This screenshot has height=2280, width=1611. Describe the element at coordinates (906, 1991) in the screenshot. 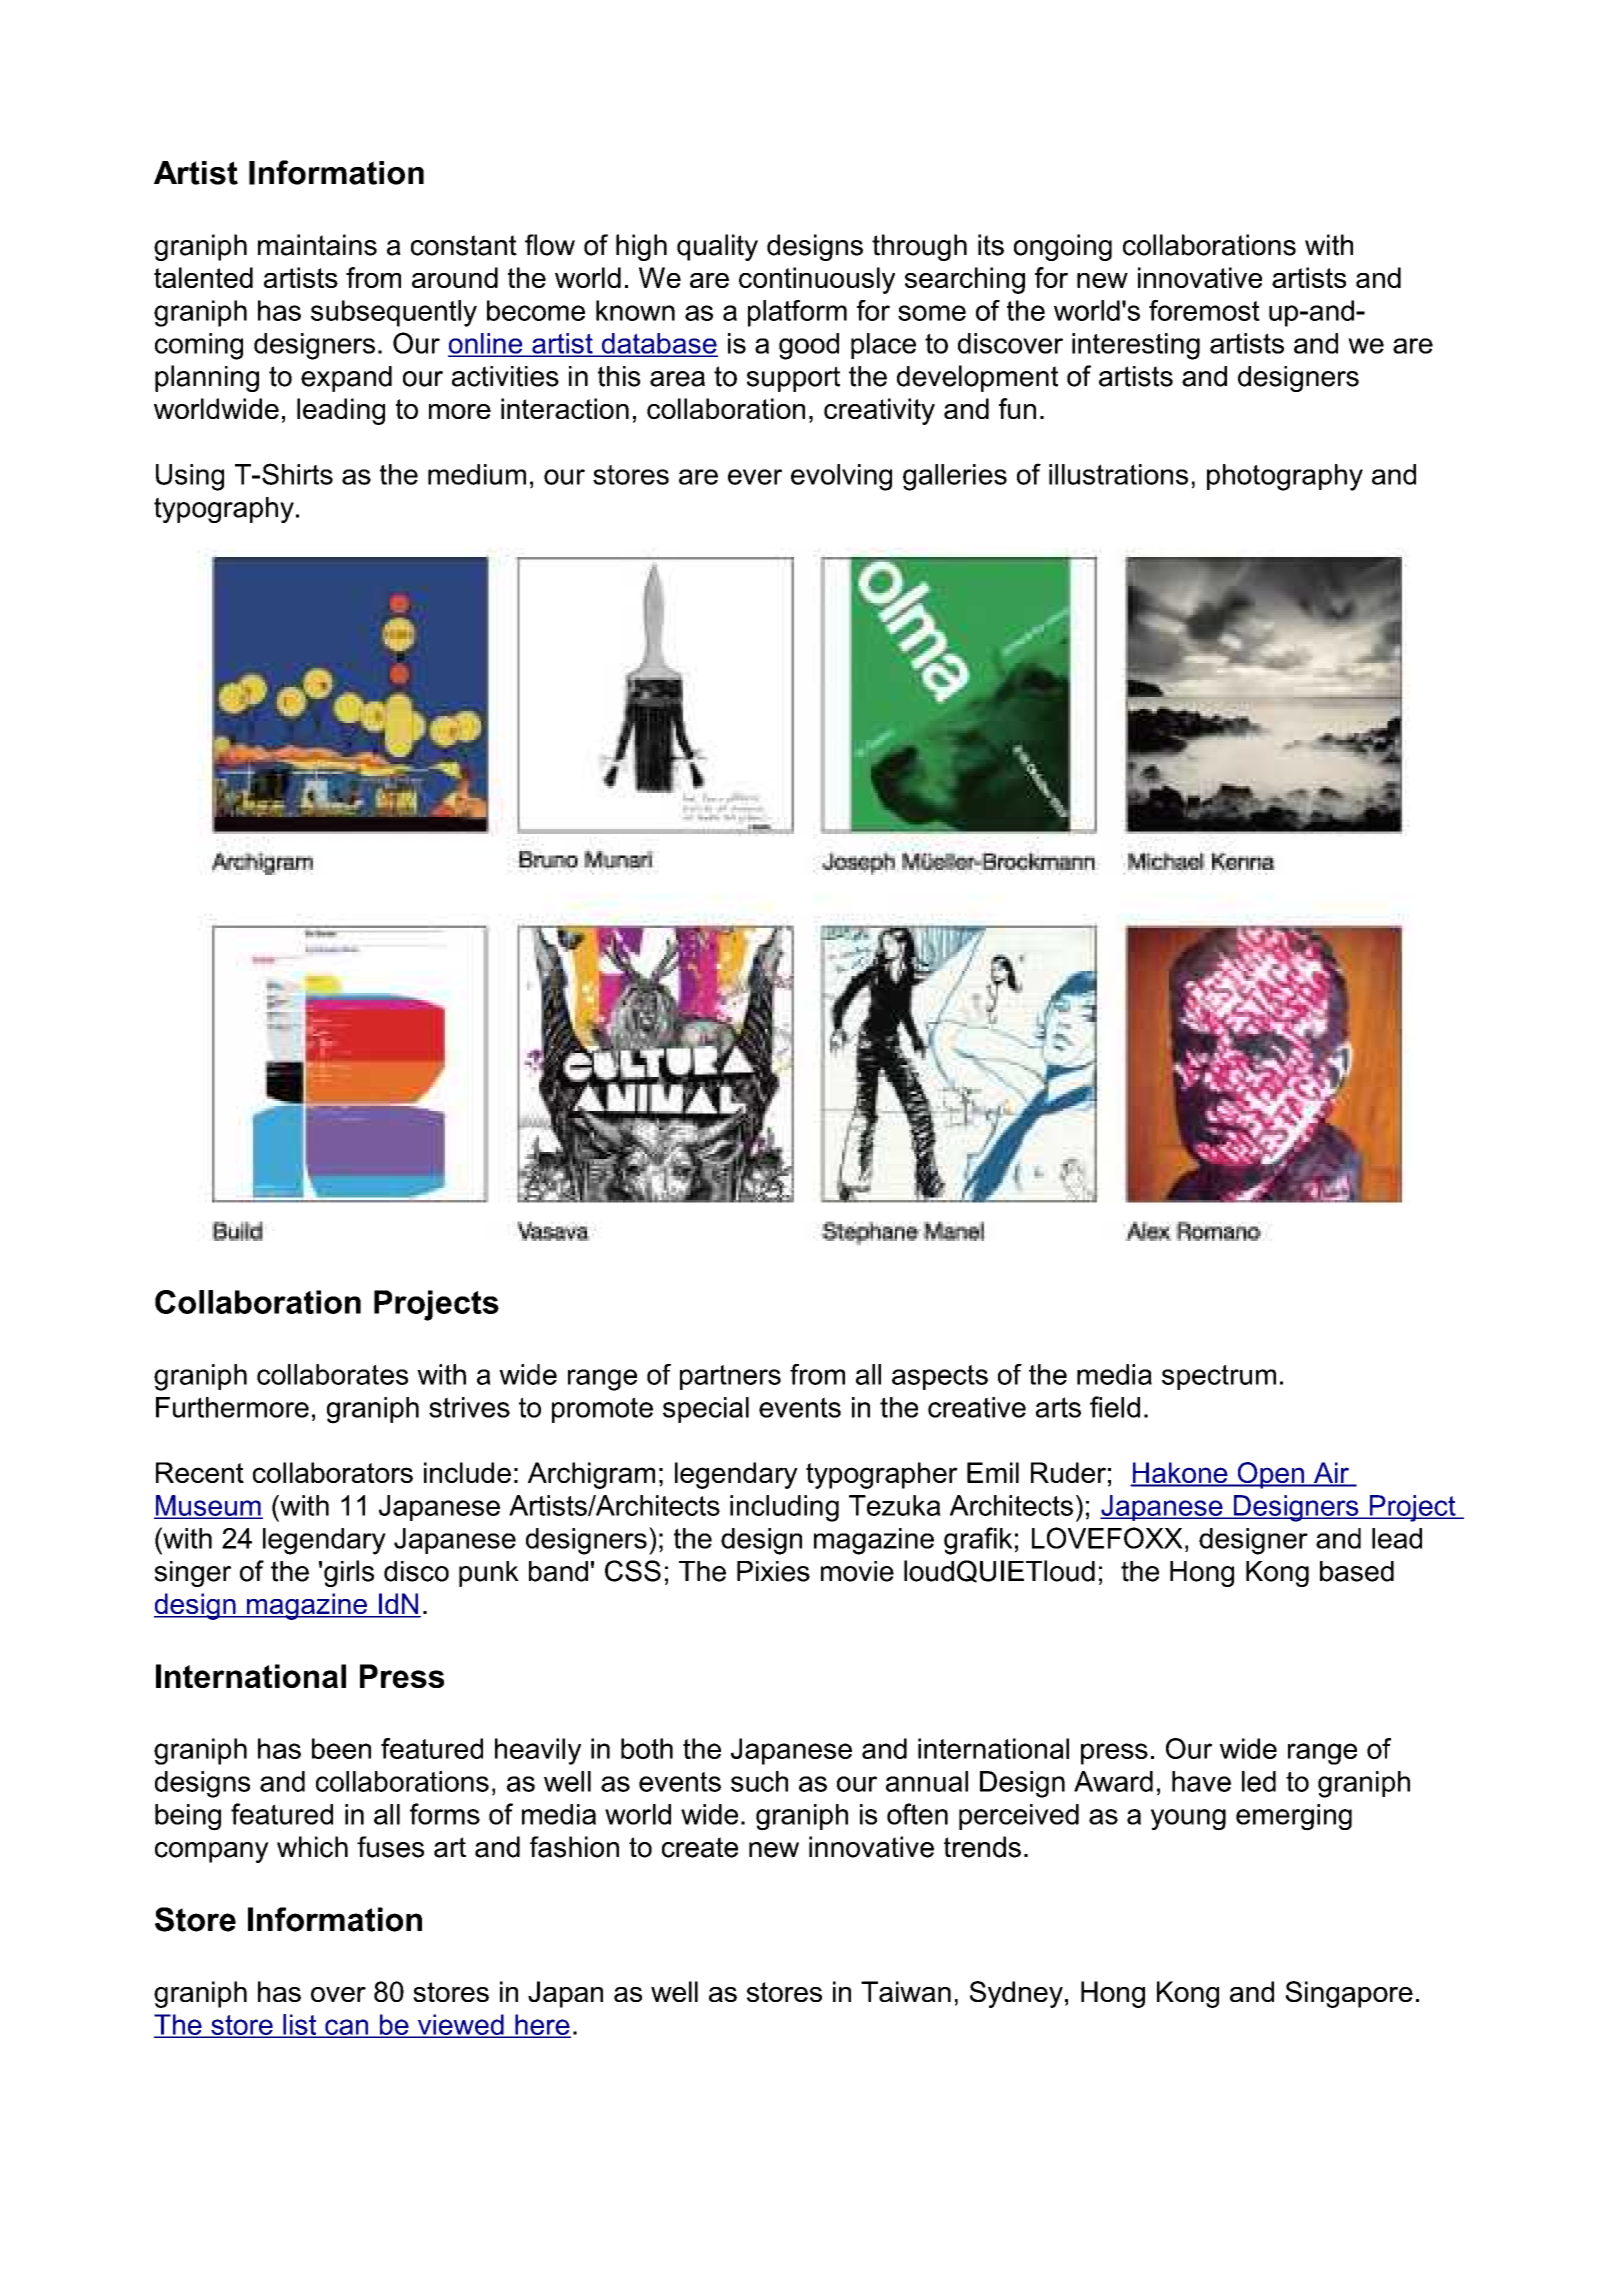

I see `Taiwan` at that location.
